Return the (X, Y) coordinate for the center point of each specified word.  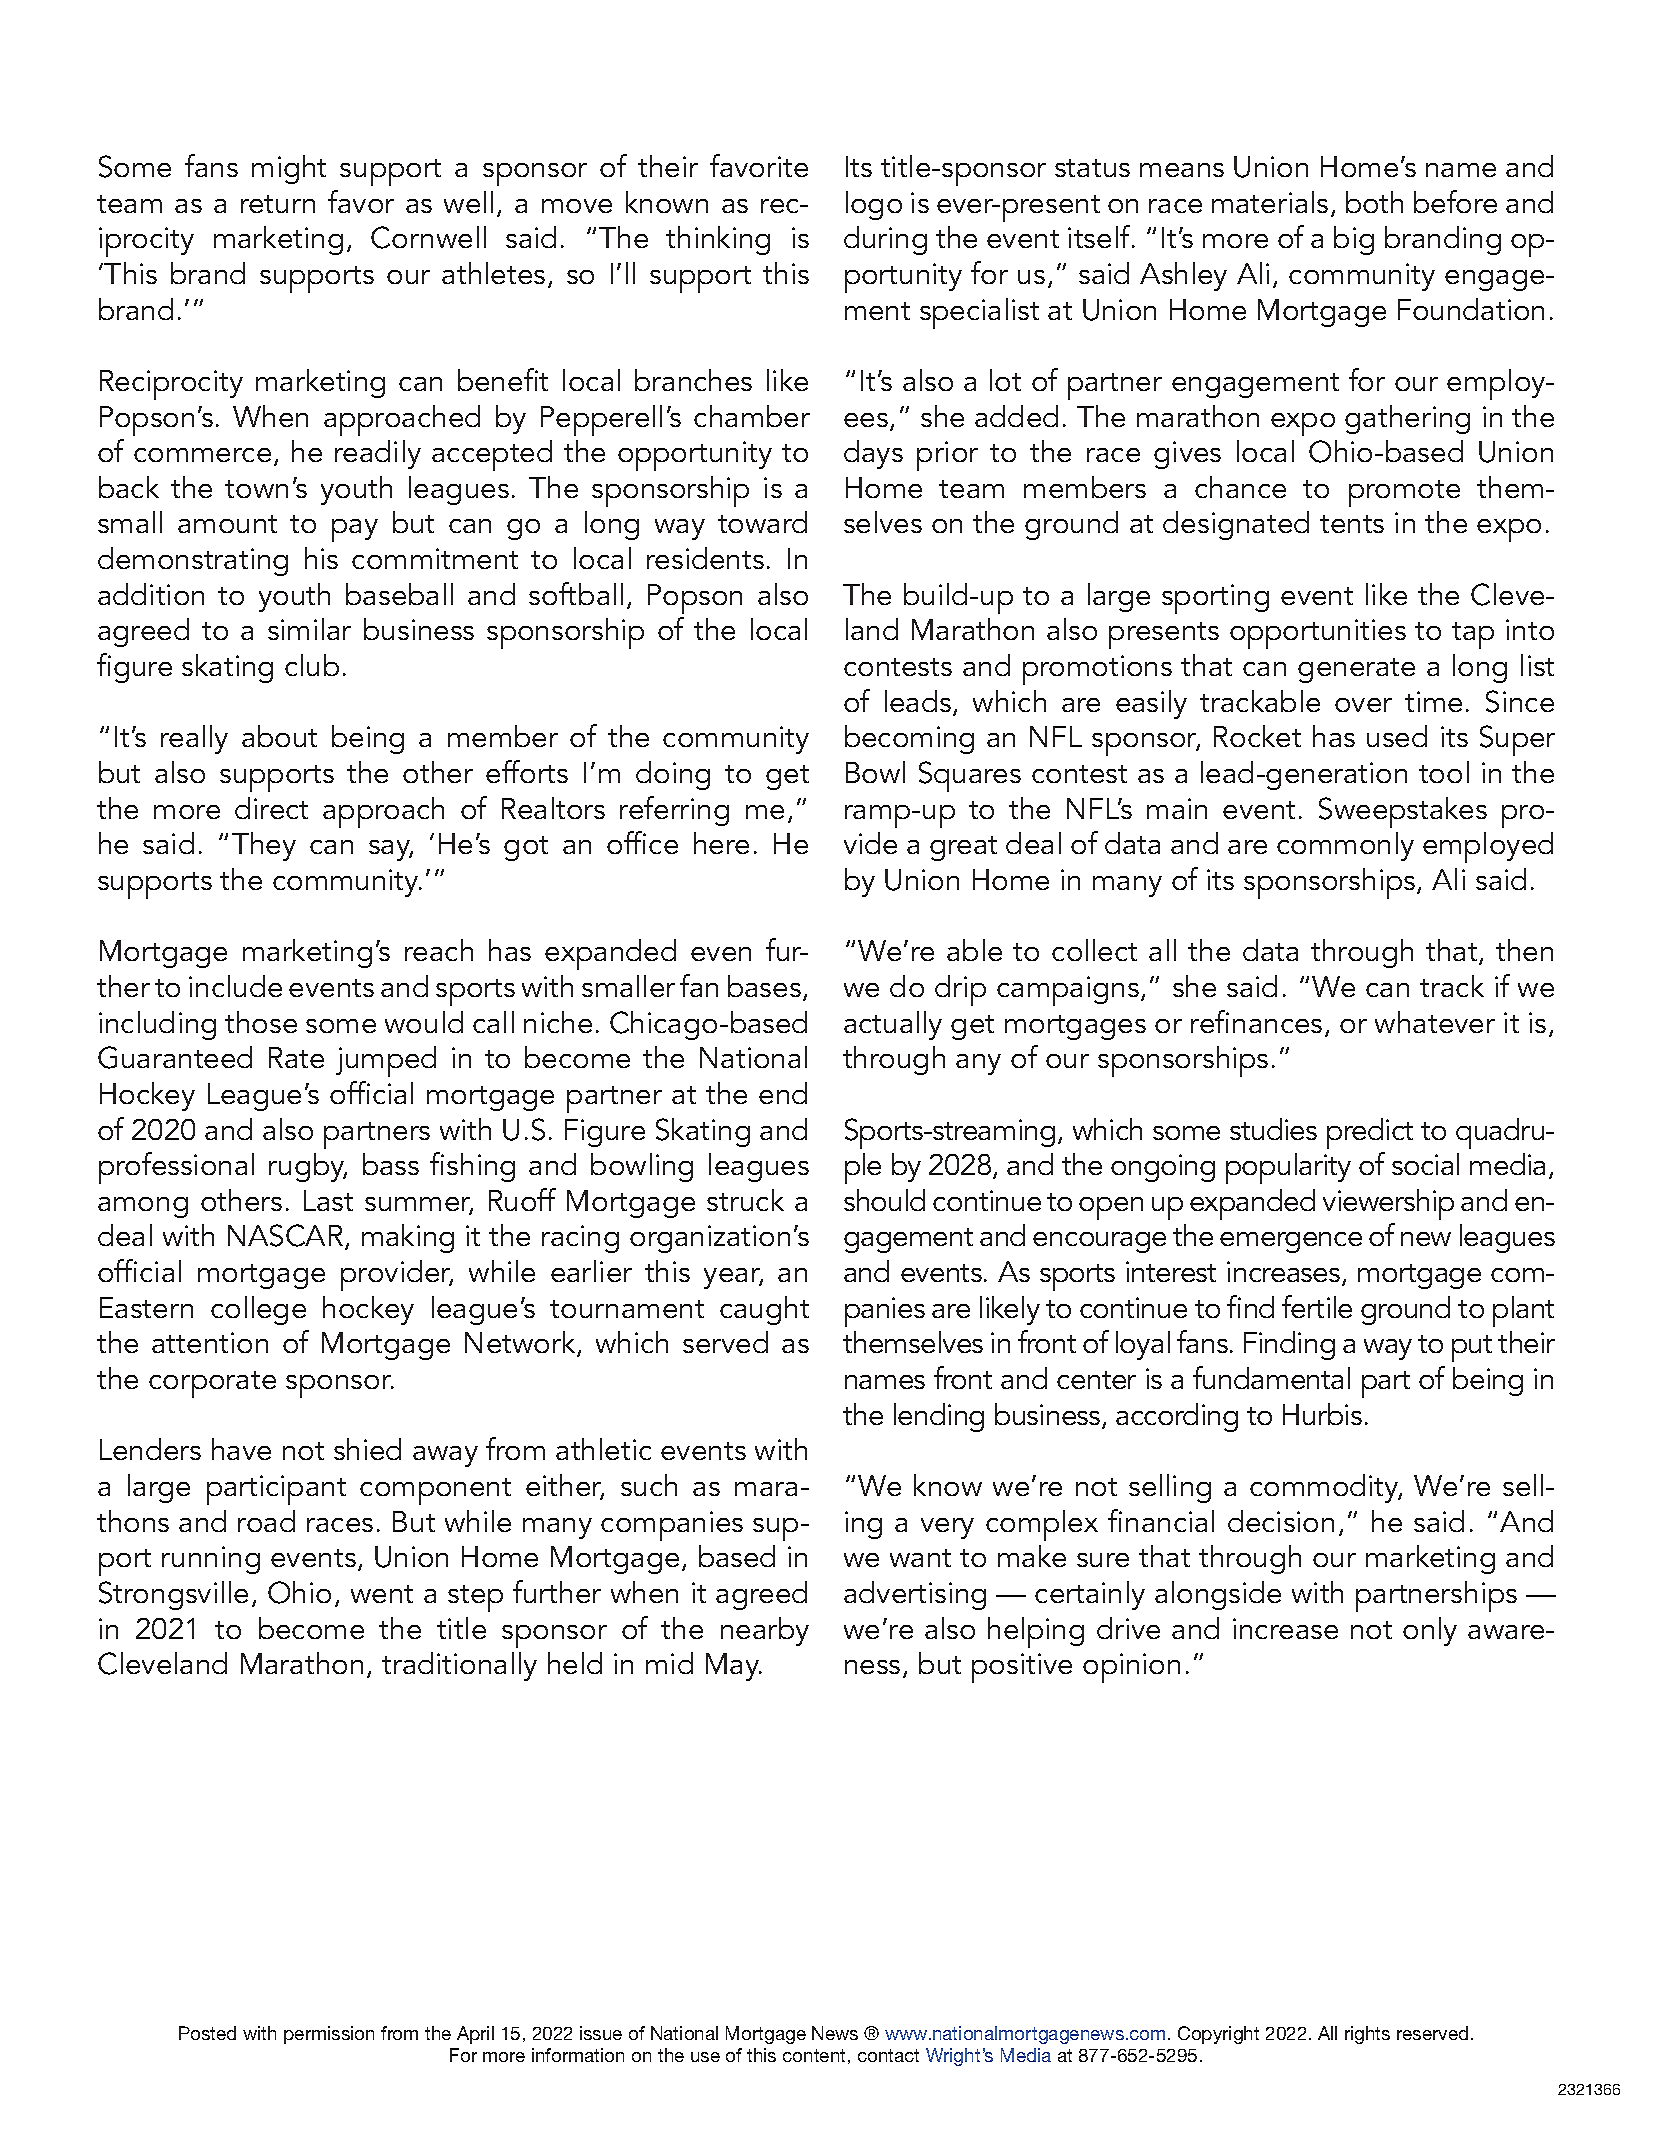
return (278, 204)
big (1354, 240)
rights (1367, 2035)
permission (329, 2035)
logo (874, 205)
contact (888, 2055)
